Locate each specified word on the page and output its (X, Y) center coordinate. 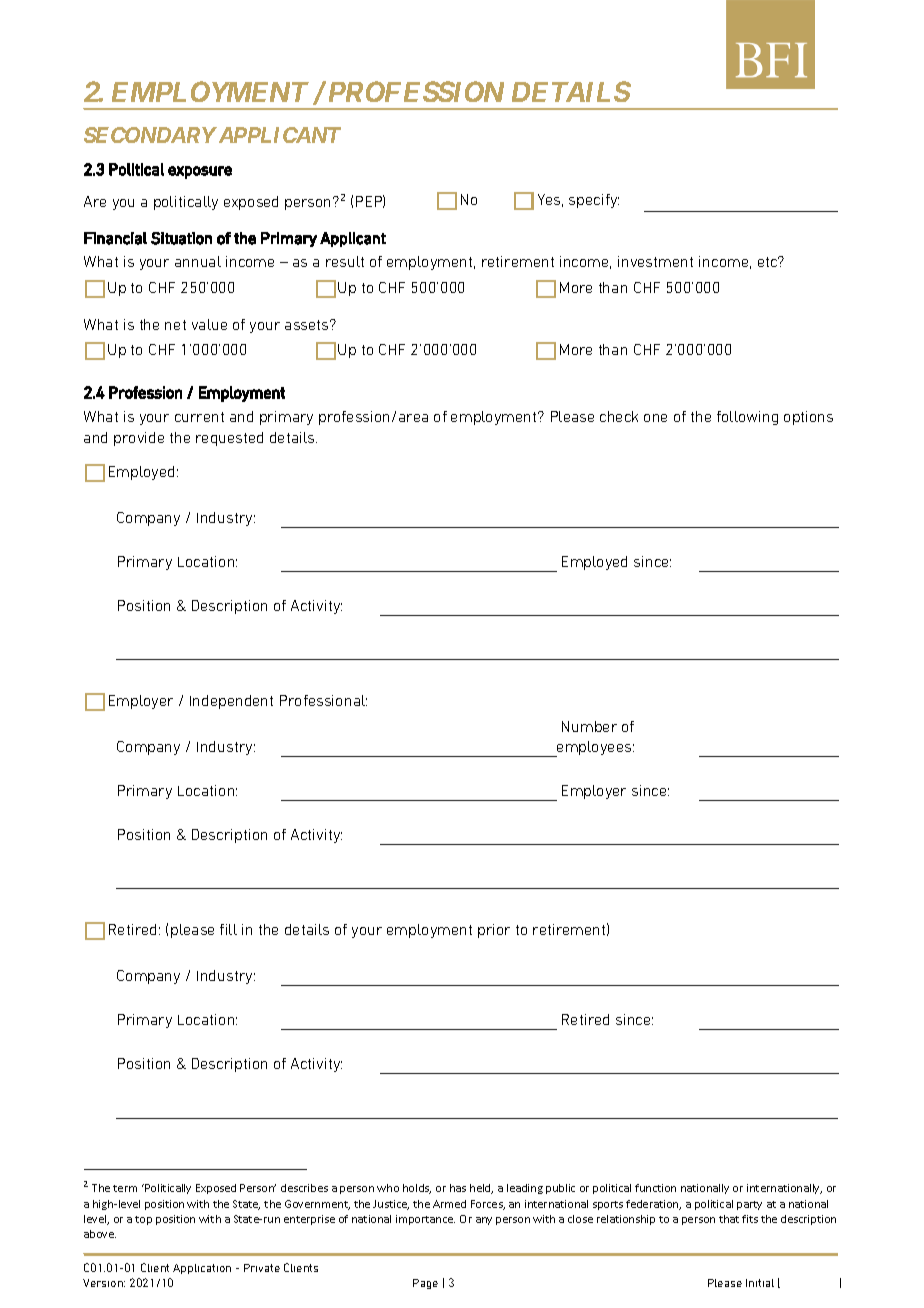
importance (425, 1220)
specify (594, 201)
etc (769, 261)
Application (202, 1269)
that (729, 1219)
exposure (200, 172)
